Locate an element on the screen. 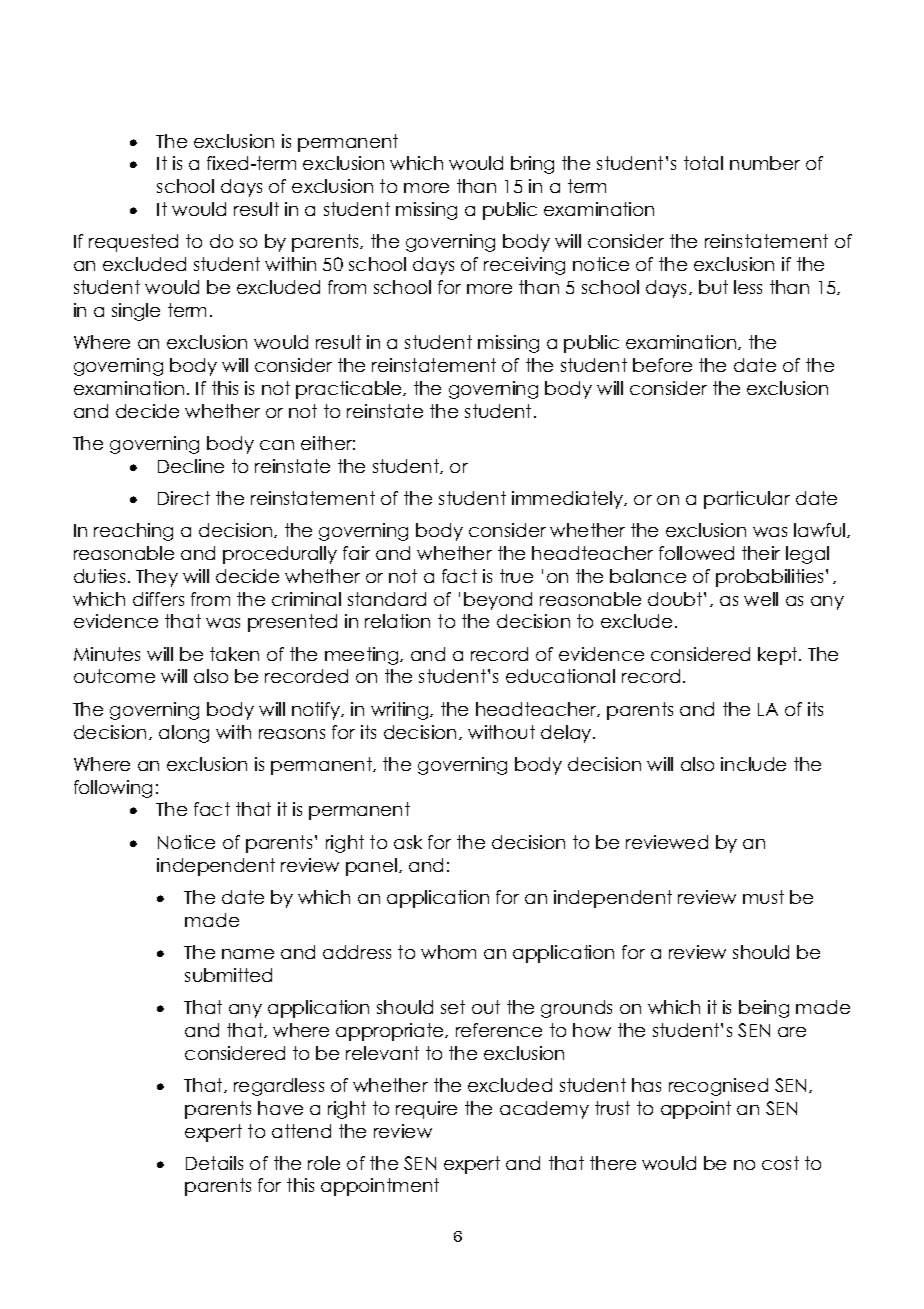 The width and height of the screenshot is (924, 1309). Details is located at coordinates (214, 1163).
